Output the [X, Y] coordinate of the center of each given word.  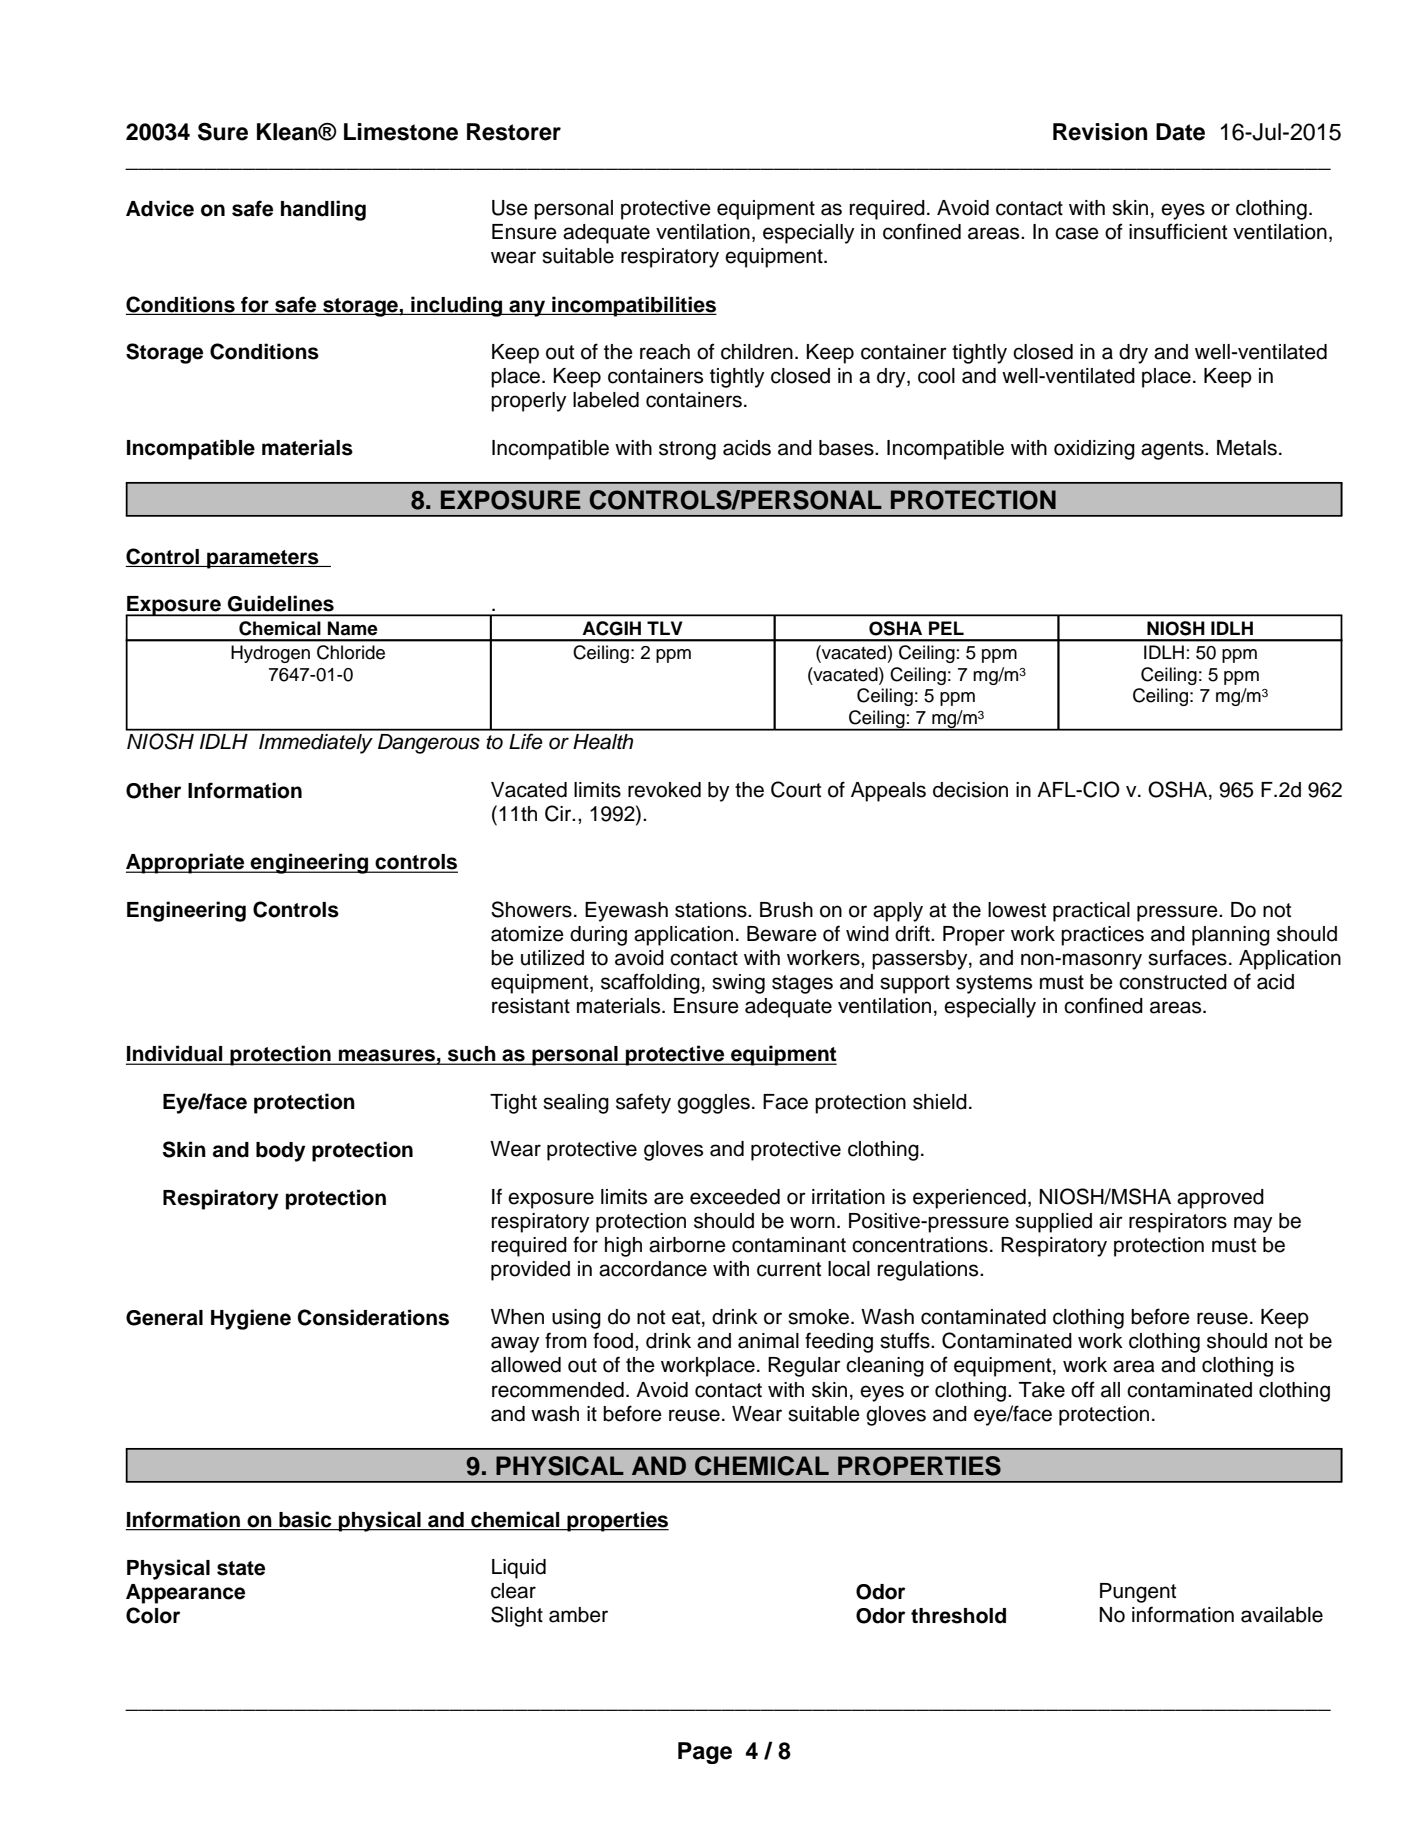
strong [687, 450]
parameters [263, 559]
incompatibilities [633, 306]
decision [970, 790]
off [1083, 1389]
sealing [576, 1104]
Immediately [316, 744]
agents [1173, 450]
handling [323, 210]
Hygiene [251, 1319]
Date [1180, 132]
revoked [664, 790]
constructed [1173, 982]
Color [153, 1615]
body [281, 1152]
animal [768, 1341]
